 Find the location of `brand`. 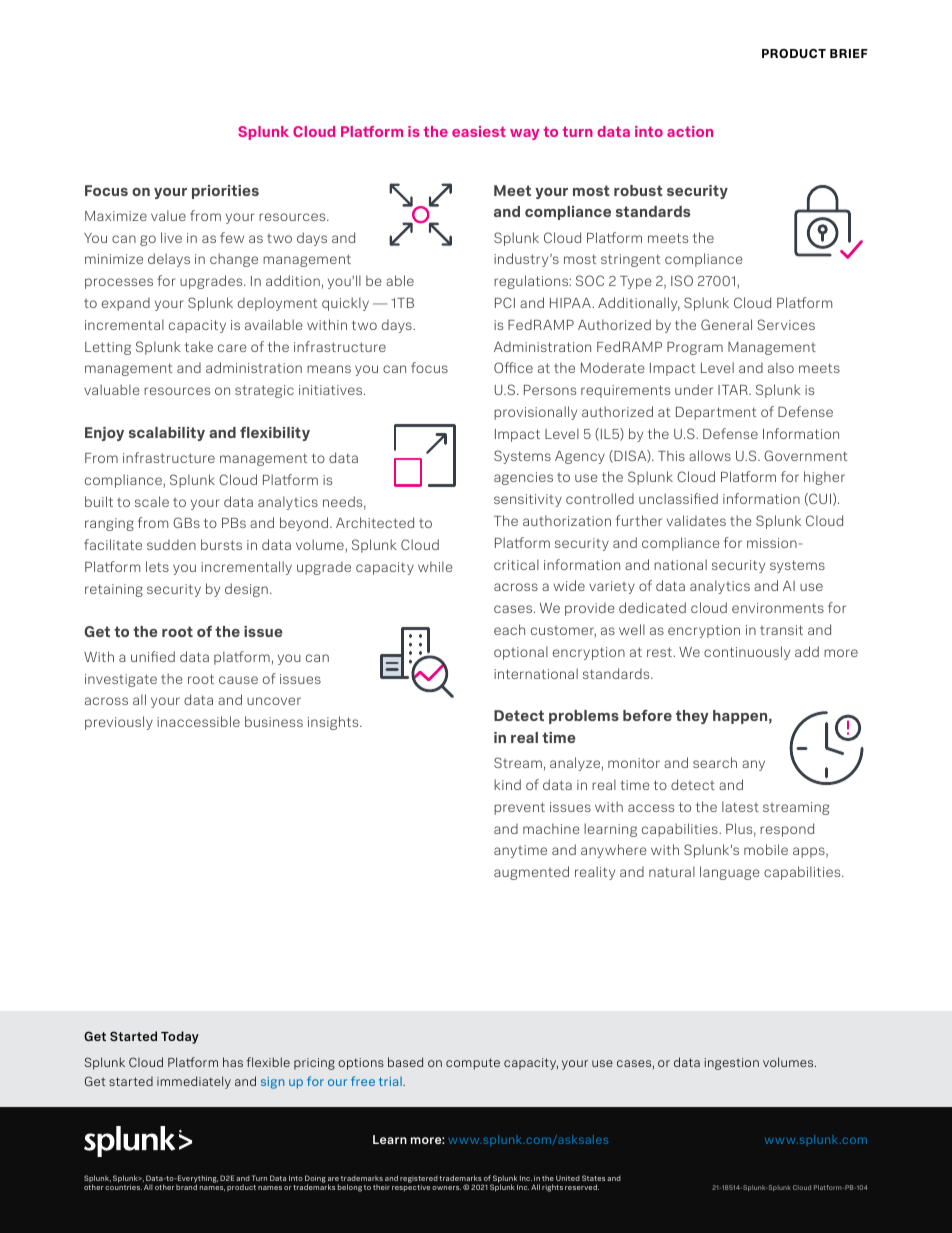

brand is located at coordinates (186, 1187).
